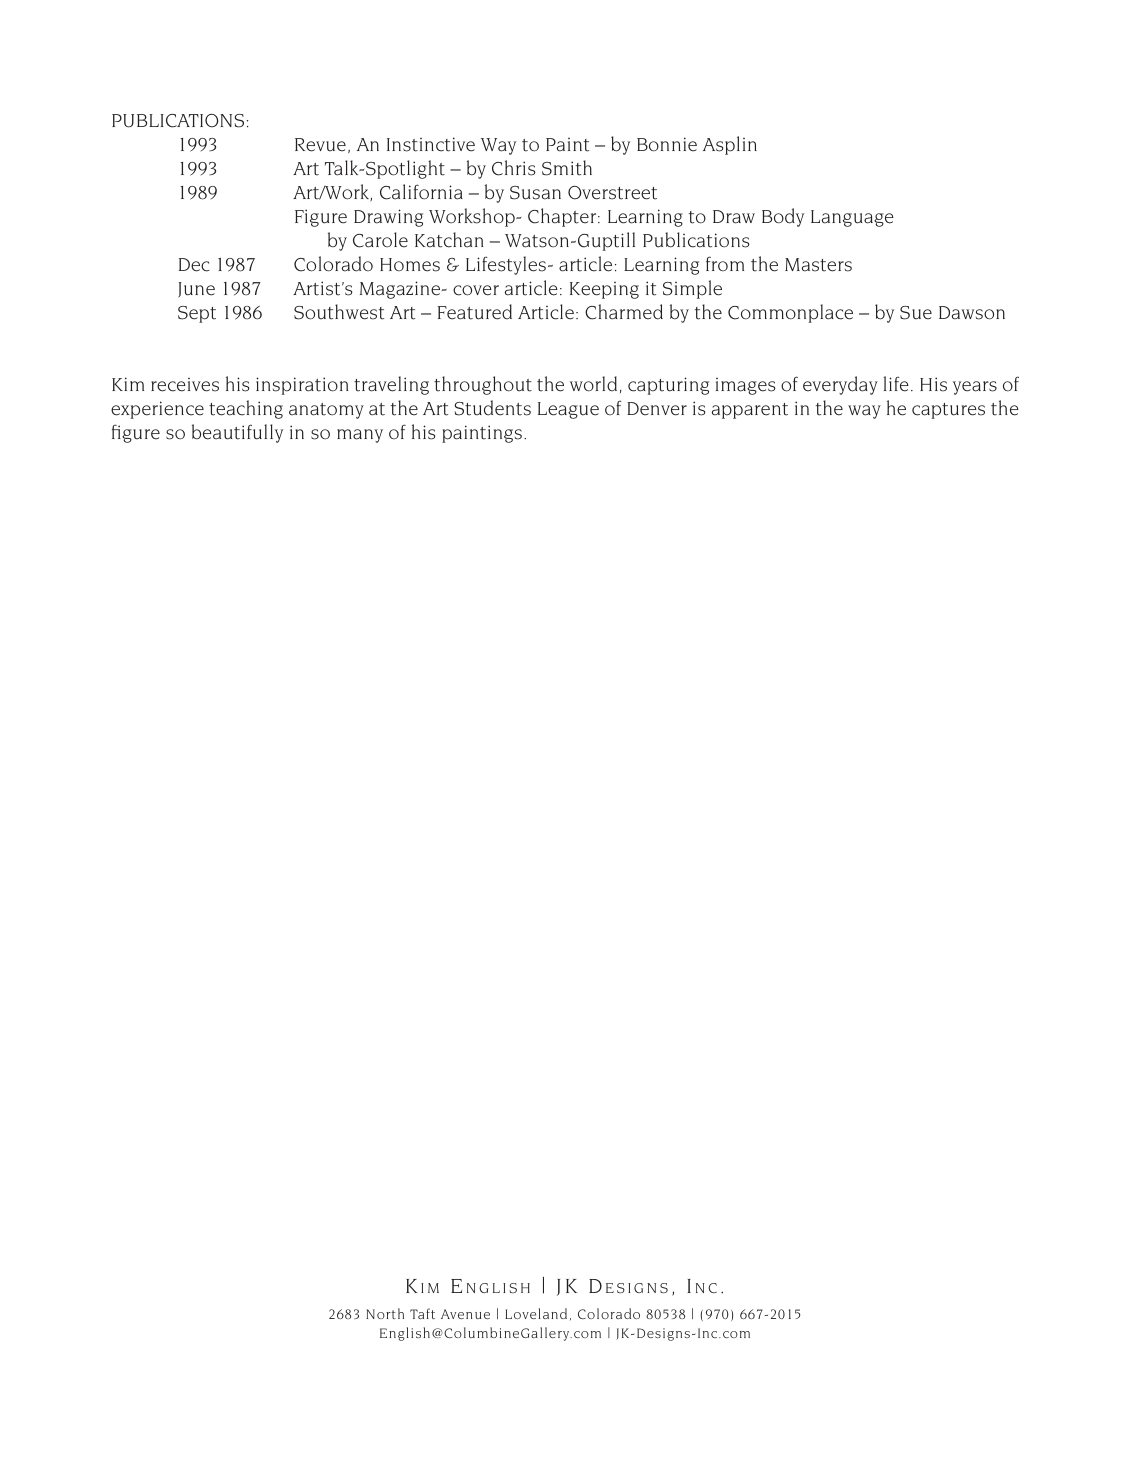 This screenshot has width=1130, height=1462. What do you see at coordinates (567, 168) in the screenshot?
I see `Smith` at bounding box center [567, 168].
